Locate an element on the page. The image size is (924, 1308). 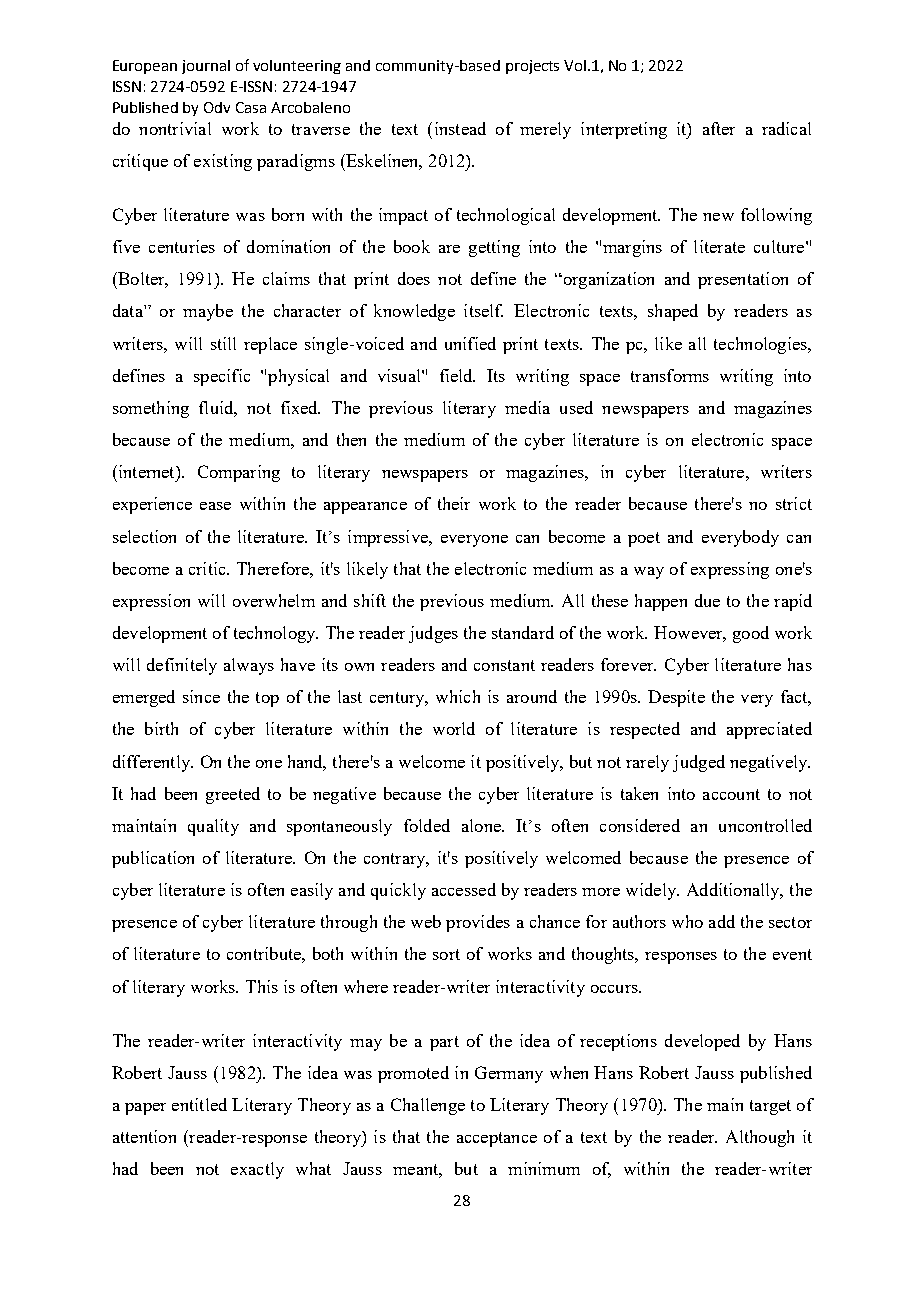
entitled is located at coordinates (199, 1104).
